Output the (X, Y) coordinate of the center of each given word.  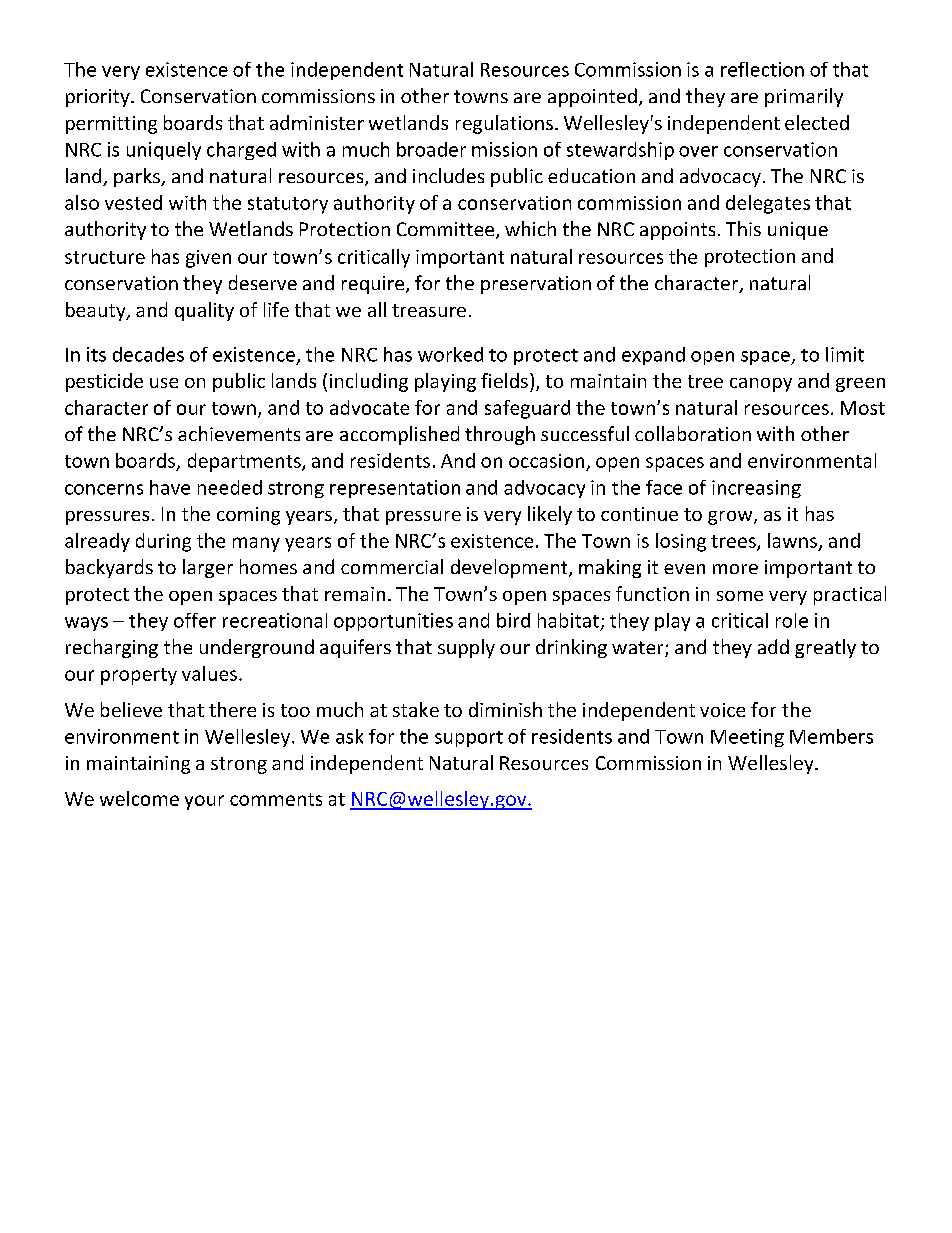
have (170, 487)
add (773, 646)
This (743, 228)
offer (195, 620)
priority (99, 98)
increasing (756, 489)
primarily (804, 97)
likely (550, 515)
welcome (139, 798)
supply (466, 648)
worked (450, 354)
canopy (761, 385)
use (164, 383)
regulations (504, 124)
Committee (447, 230)
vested (133, 202)
